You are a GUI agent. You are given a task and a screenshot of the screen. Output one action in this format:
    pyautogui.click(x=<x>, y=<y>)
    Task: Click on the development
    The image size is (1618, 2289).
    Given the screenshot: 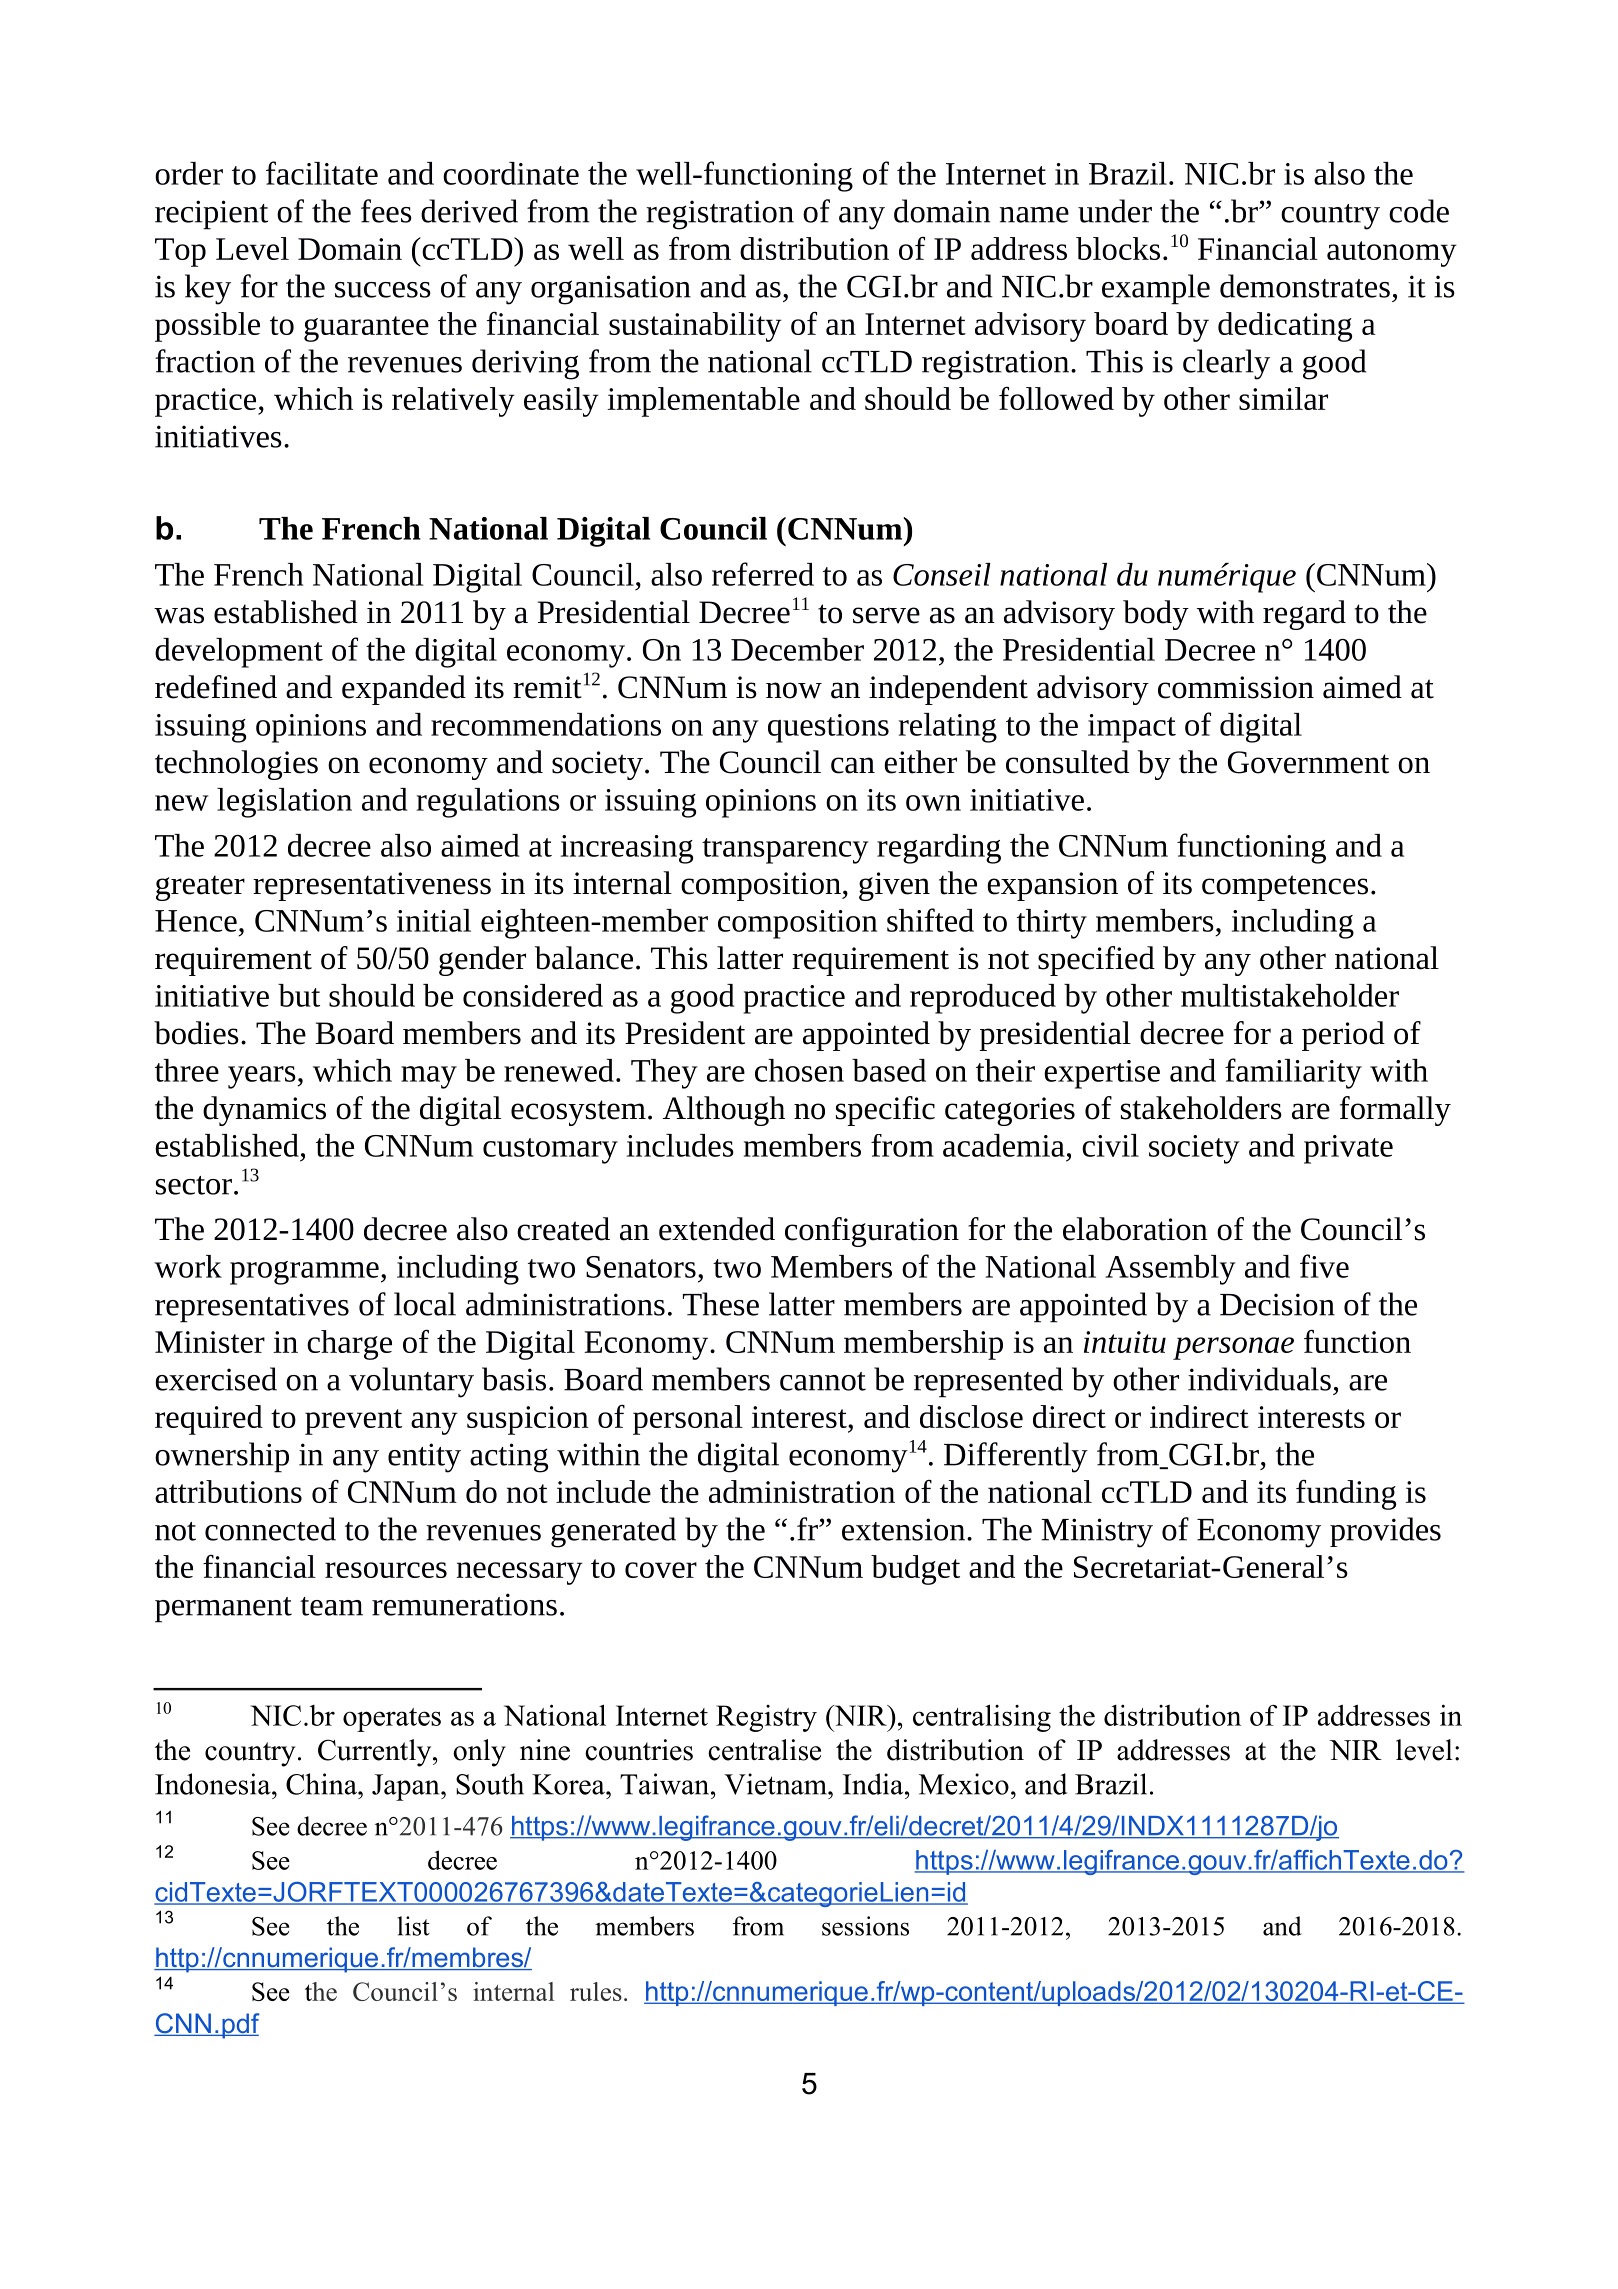 What is the action you would take?
    pyautogui.click(x=239, y=653)
